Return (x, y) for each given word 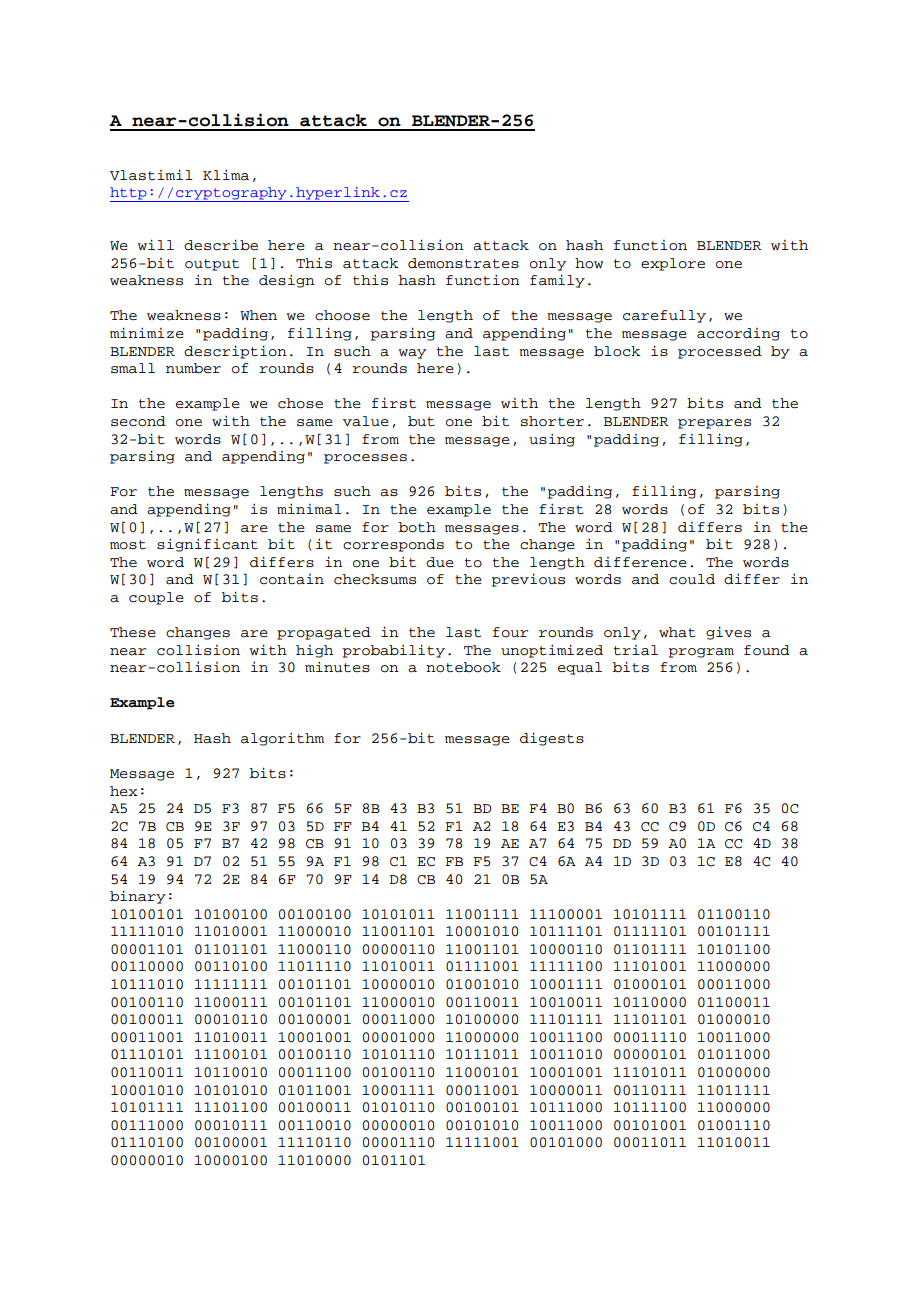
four (510, 632)
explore (673, 264)
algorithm (282, 739)
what (677, 632)
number (193, 368)
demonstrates (463, 263)
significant (207, 545)
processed (720, 352)
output (212, 265)
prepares (714, 424)
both (417, 527)
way (412, 354)
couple (156, 598)
